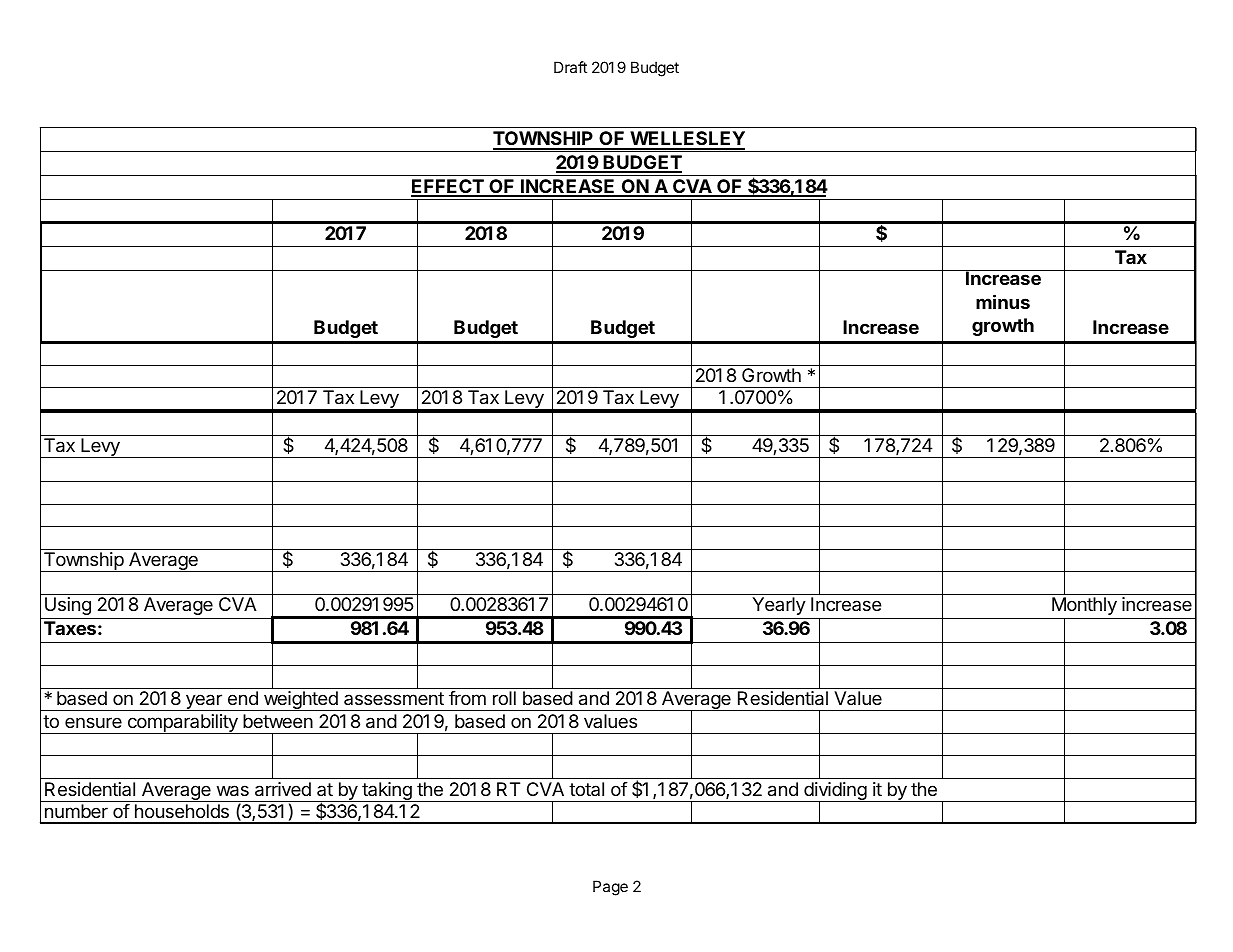 This screenshot has height=952, width=1233. Describe the element at coordinates (1003, 301) in the screenshot. I see `minus` at that location.
